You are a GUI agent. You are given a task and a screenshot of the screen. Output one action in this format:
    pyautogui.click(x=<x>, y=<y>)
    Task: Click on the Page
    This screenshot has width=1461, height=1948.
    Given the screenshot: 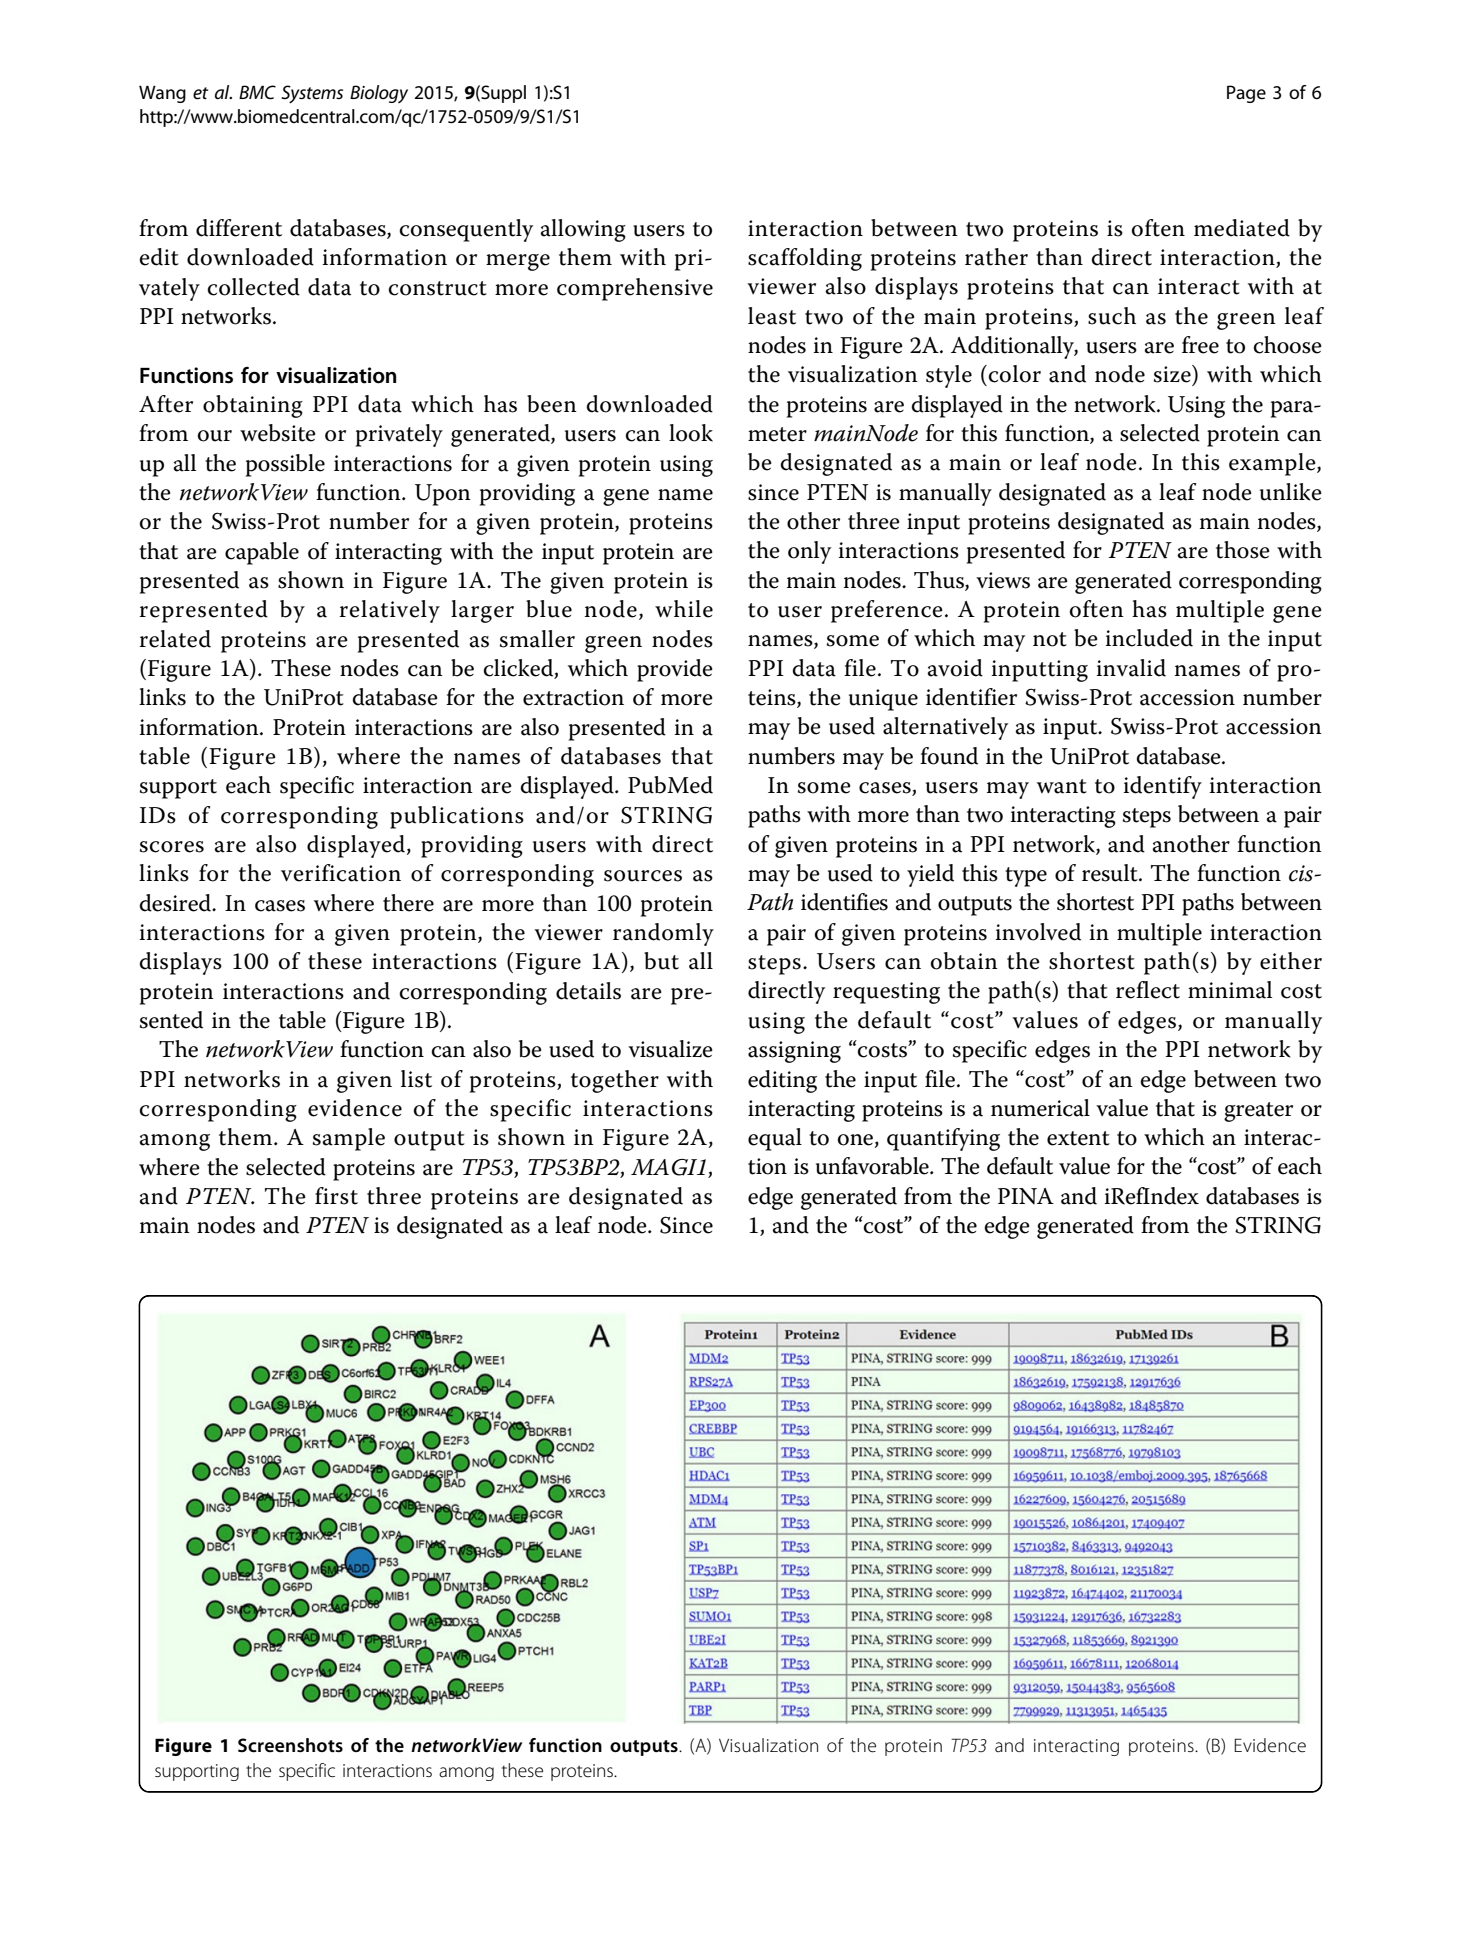 What is the action you would take?
    pyautogui.click(x=1246, y=94)
